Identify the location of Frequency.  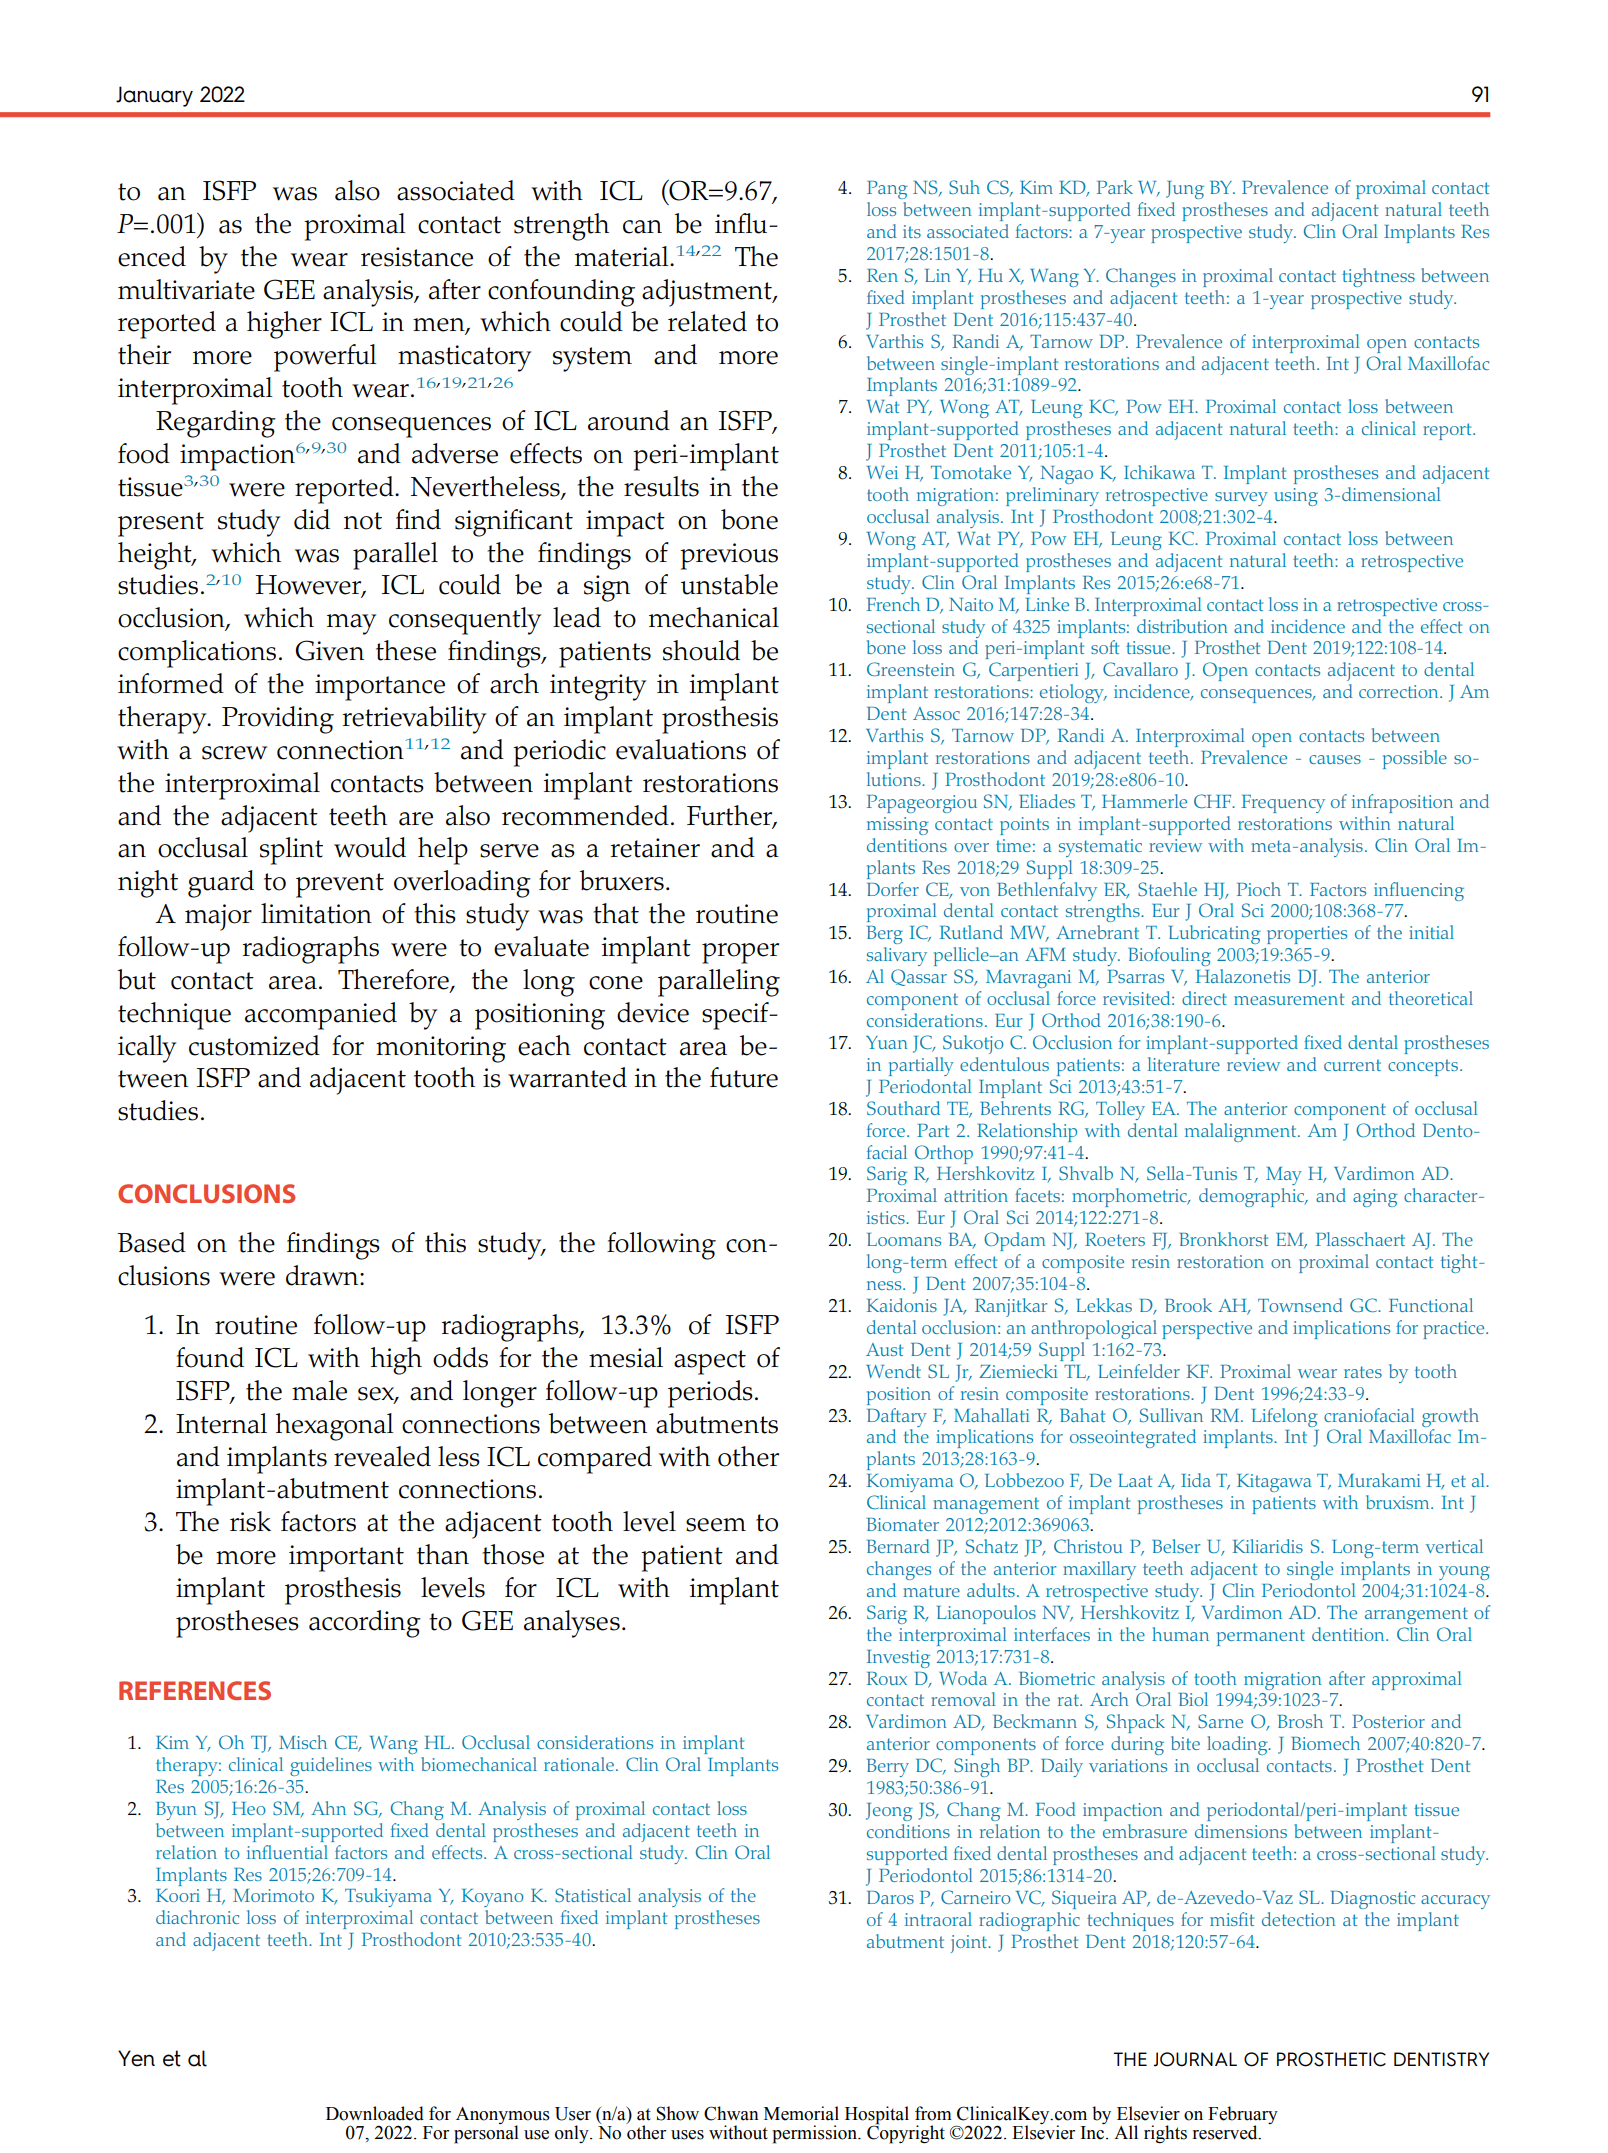
(1283, 804).
